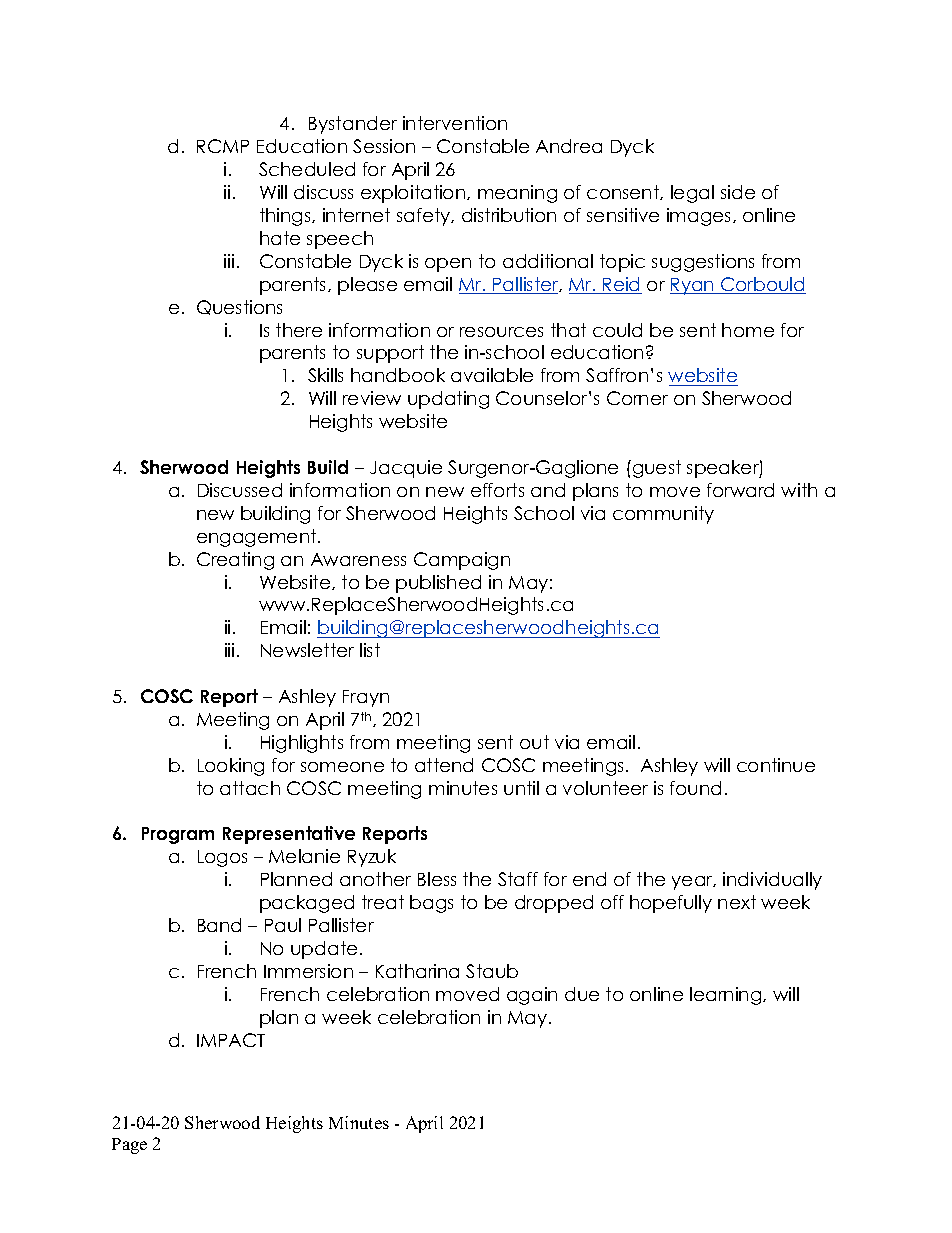 The height and width of the screenshot is (1233, 952). What do you see at coordinates (129, 1146) in the screenshot?
I see `Page` at bounding box center [129, 1146].
